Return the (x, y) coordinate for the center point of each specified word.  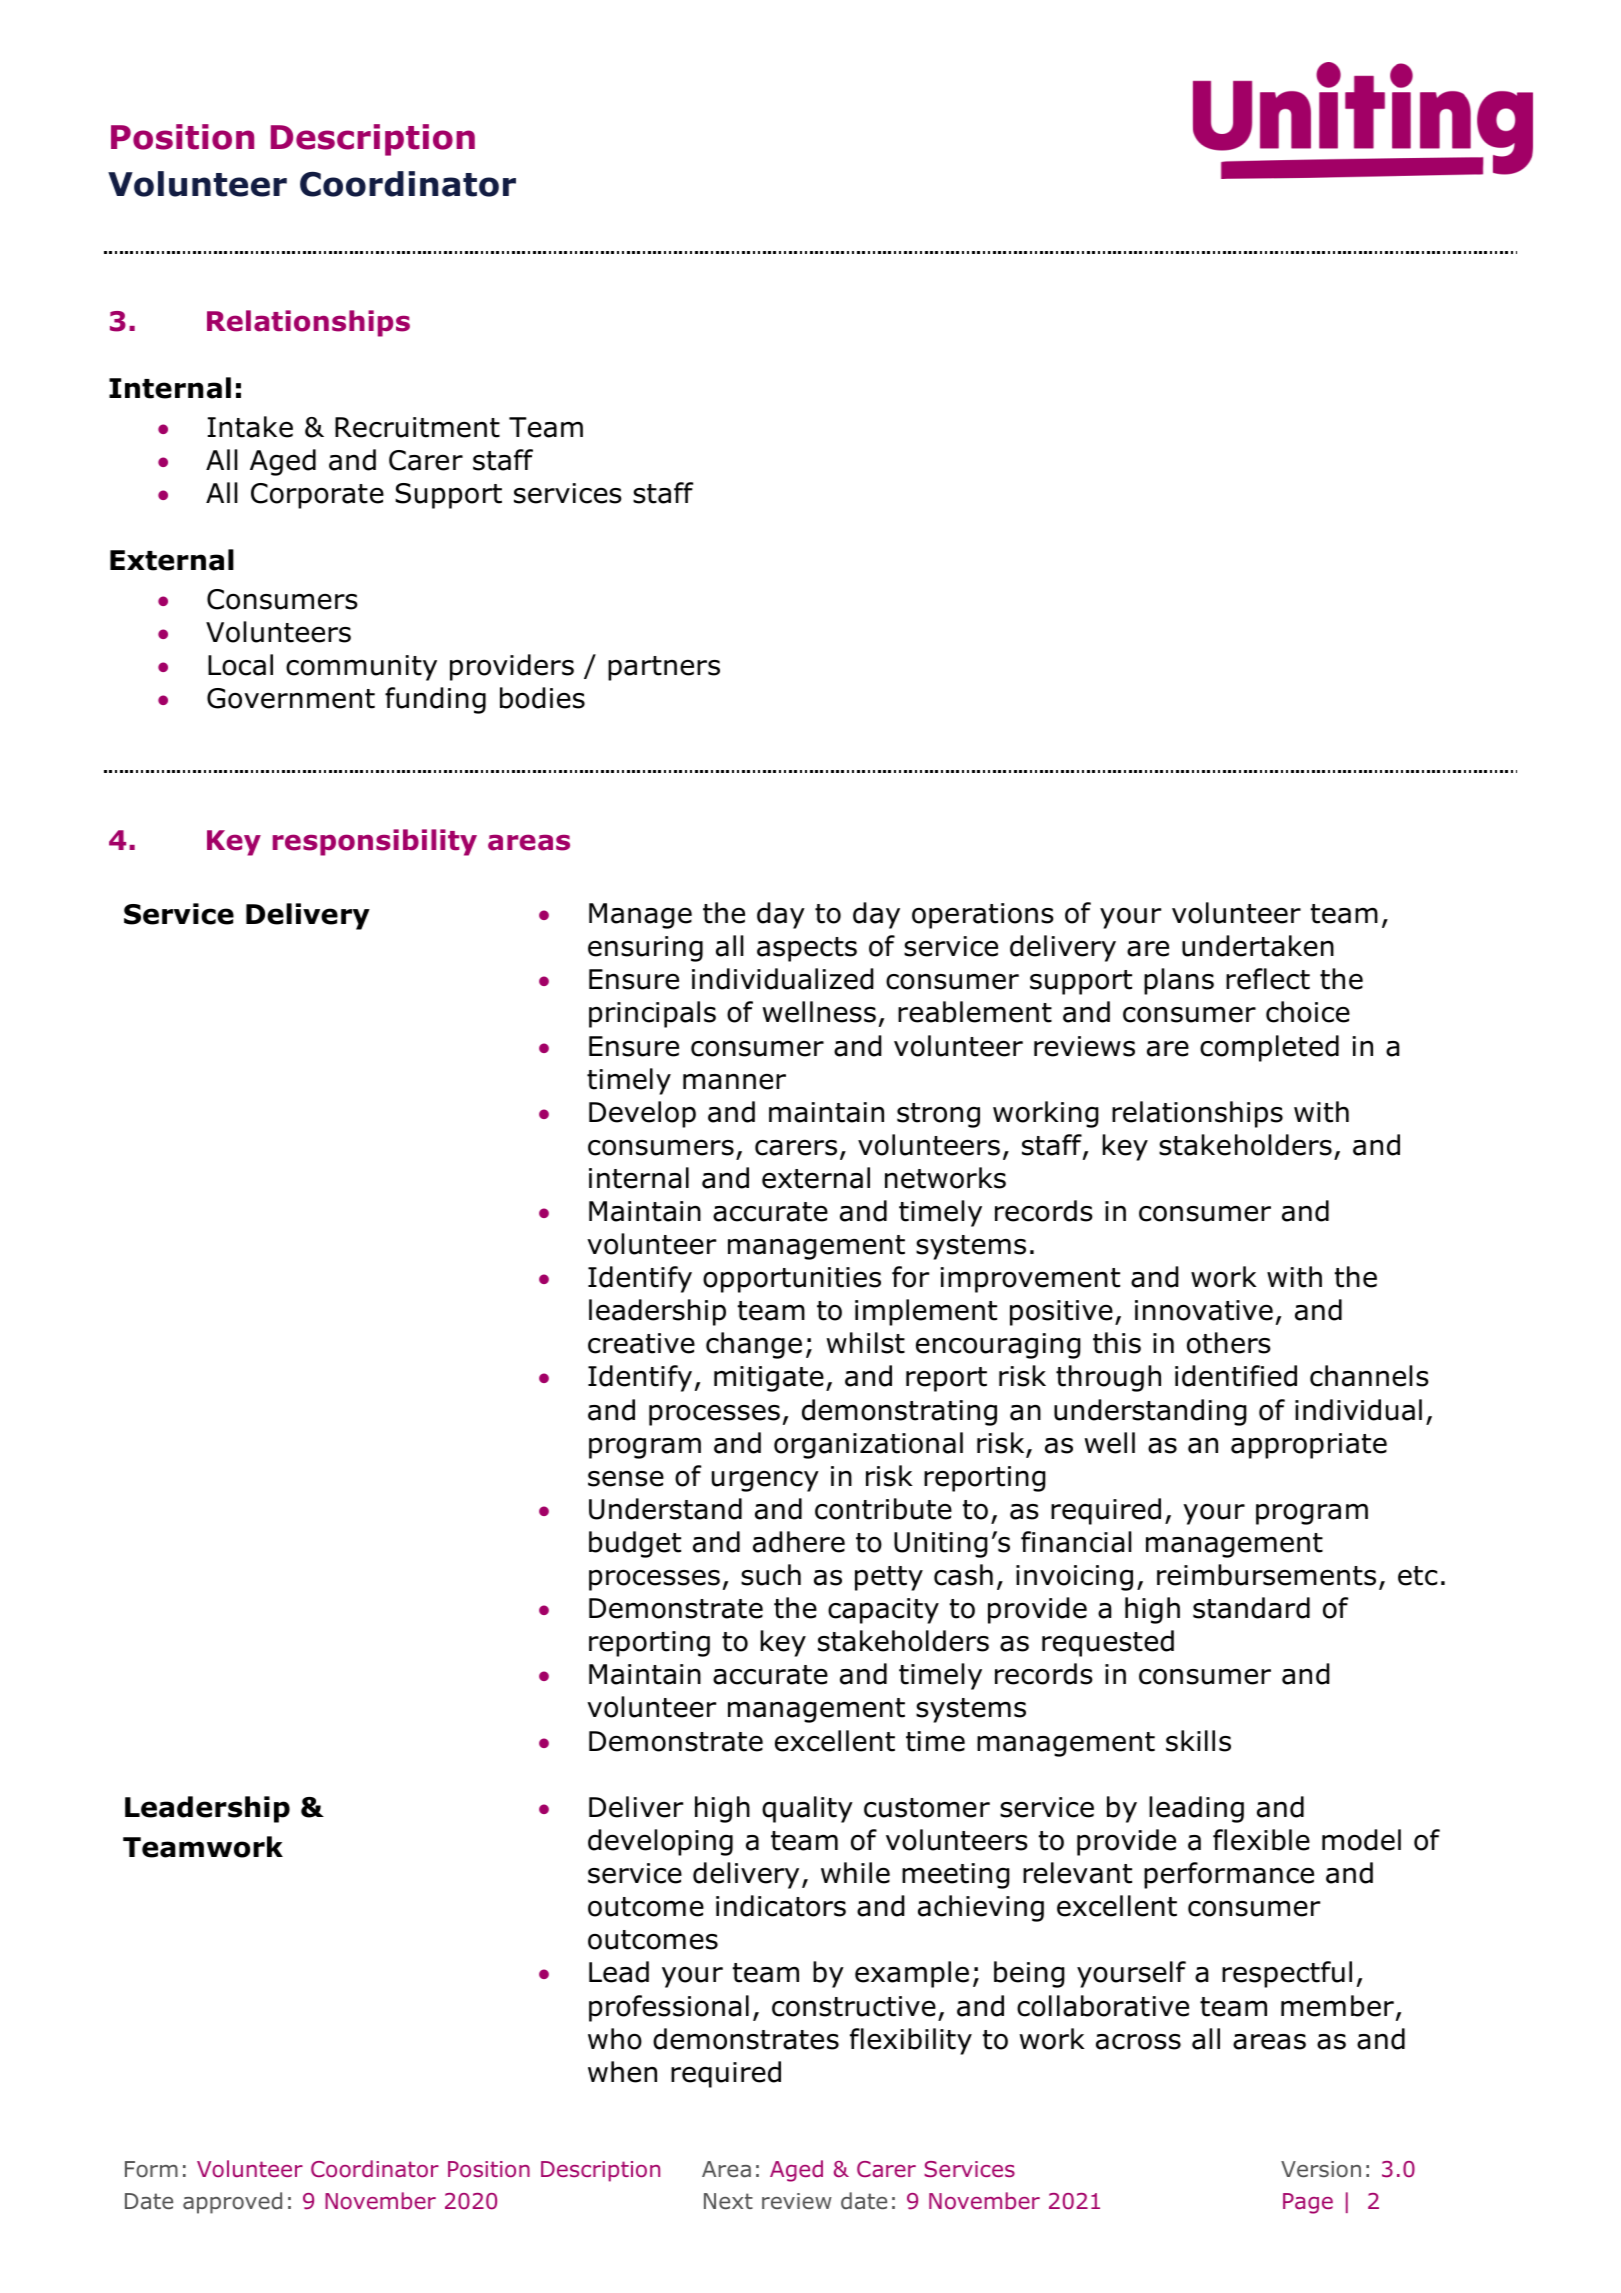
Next (728, 2201)
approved (232, 2203)
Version (1321, 2169)
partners (664, 668)
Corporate (317, 496)
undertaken (1258, 946)
